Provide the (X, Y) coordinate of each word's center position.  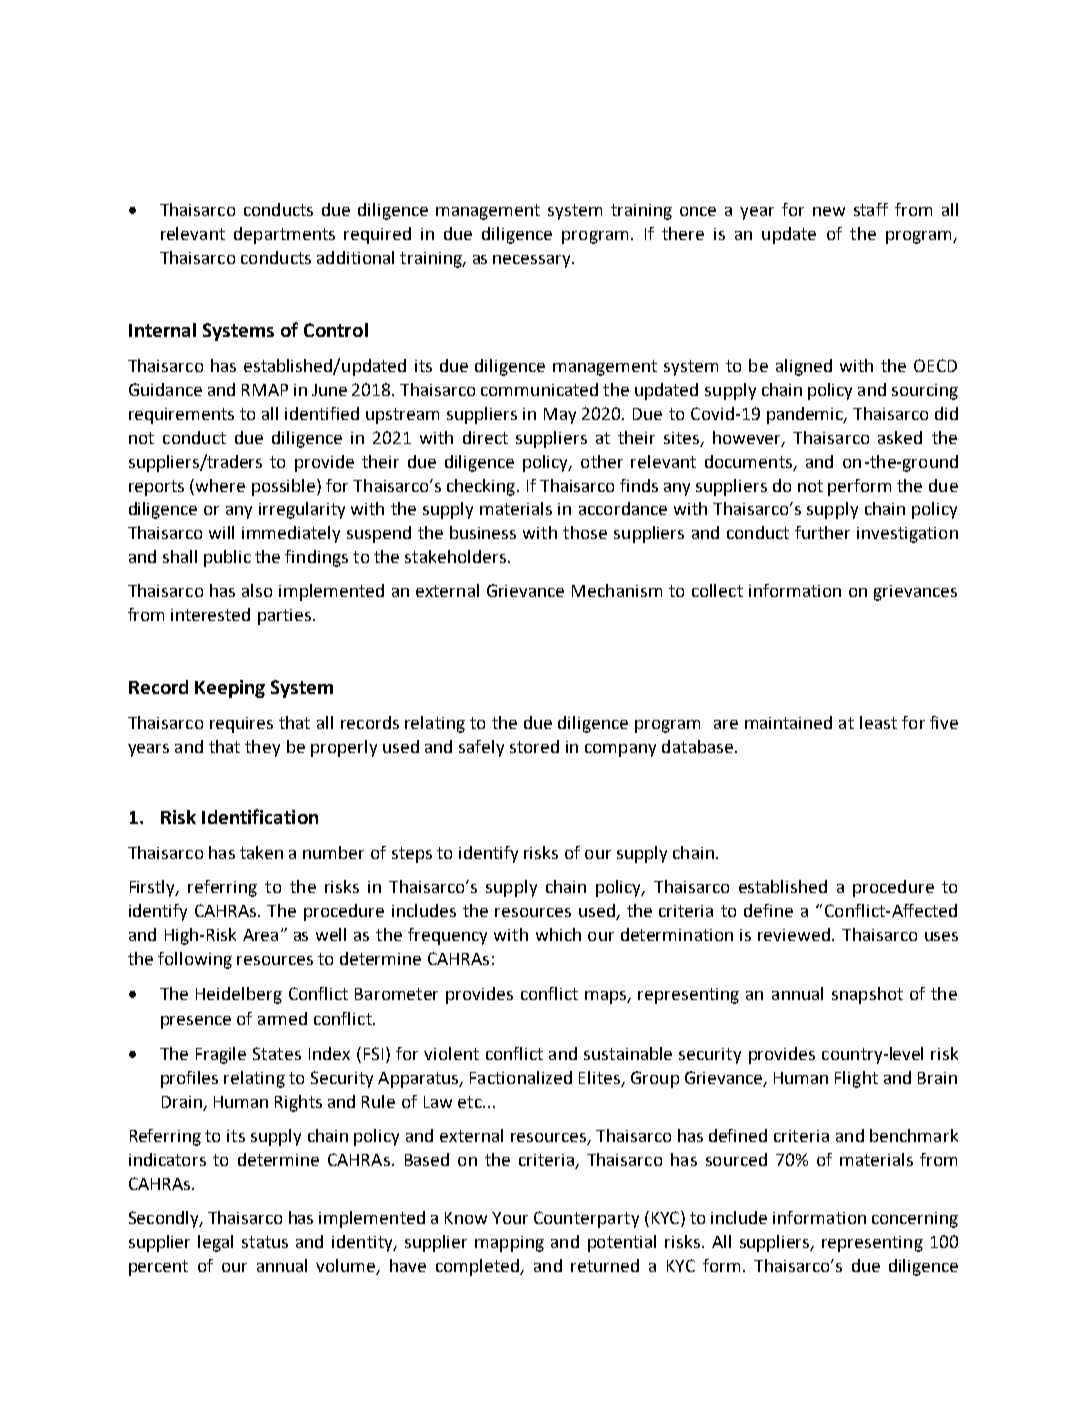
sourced (736, 1159)
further (822, 532)
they (262, 748)
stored (534, 746)
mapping (509, 1244)
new (829, 211)
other (602, 461)
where (220, 485)
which (558, 934)
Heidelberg (239, 995)
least (878, 722)
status (265, 1242)
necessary (533, 261)
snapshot (867, 995)
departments (284, 235)
